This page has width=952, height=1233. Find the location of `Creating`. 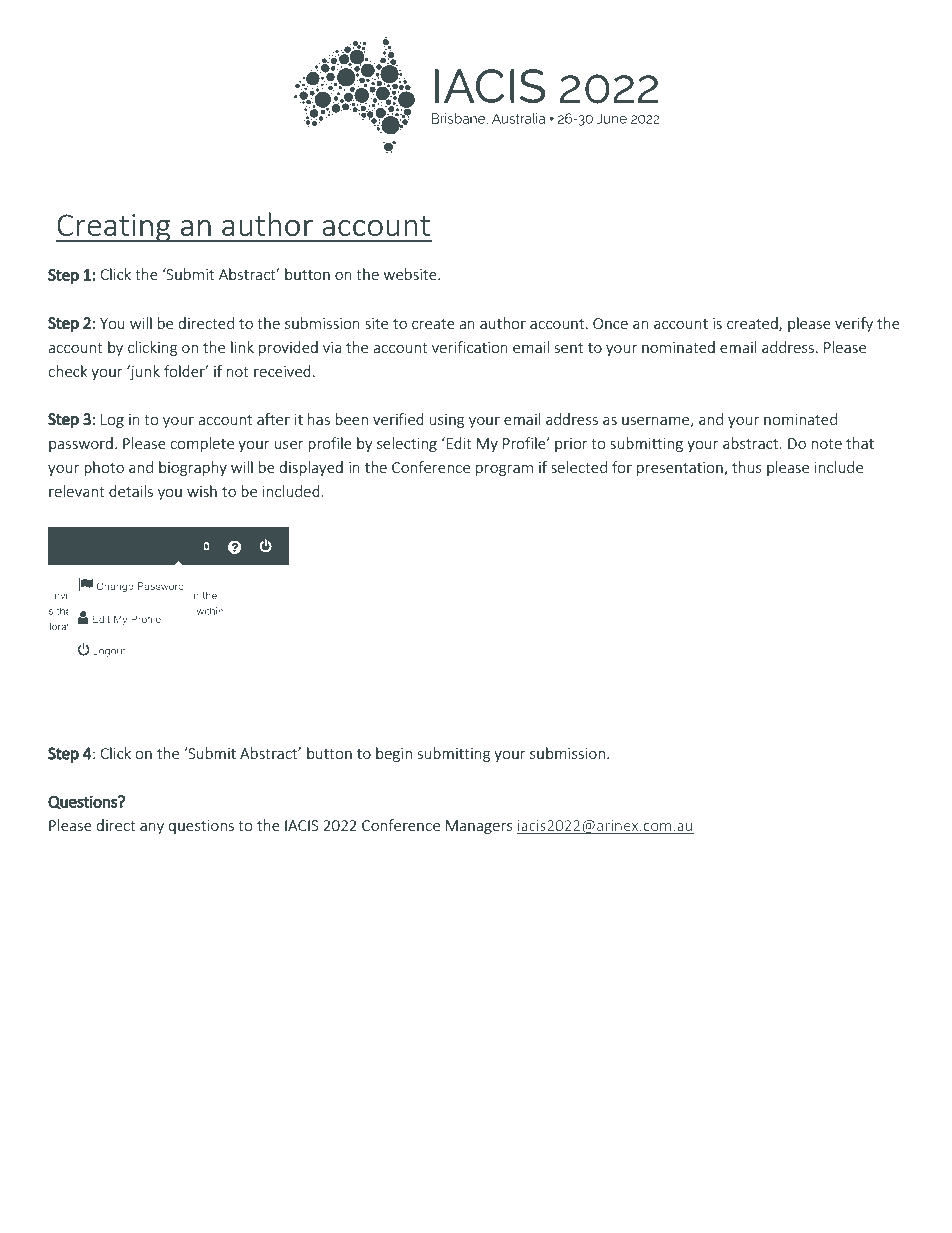

Creating is located at coordinates (114, 228).
